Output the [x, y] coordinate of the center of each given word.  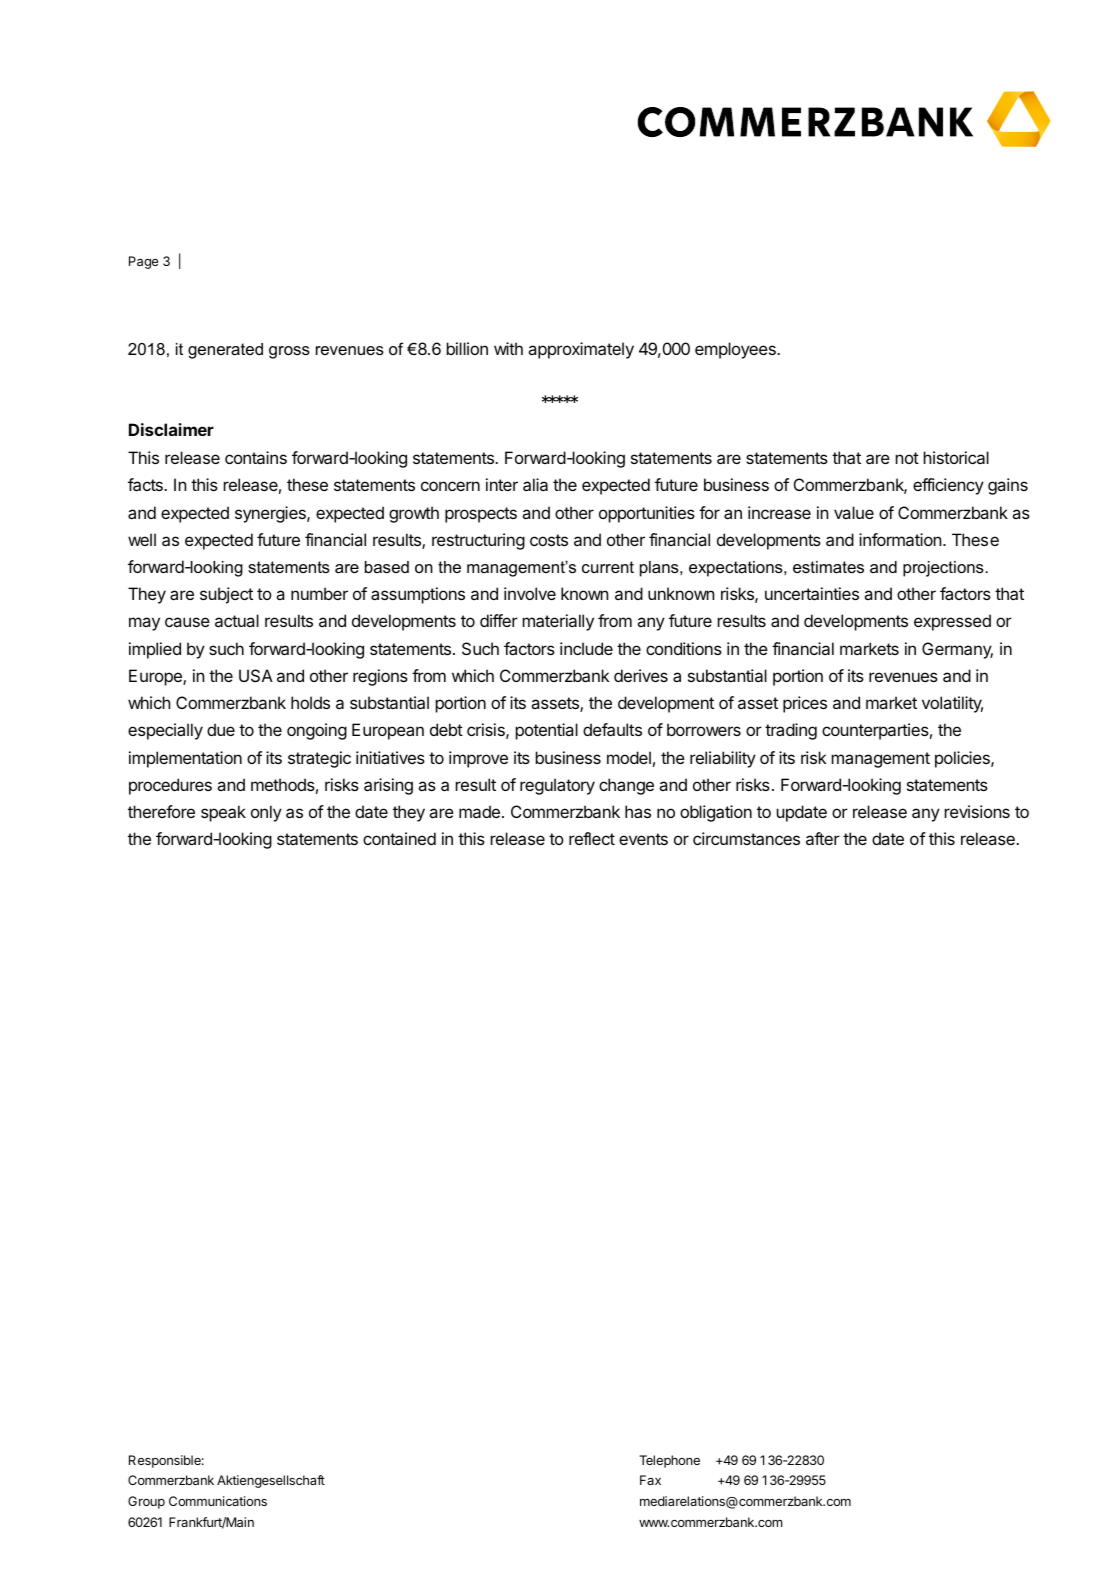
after [823, 838]
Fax [650, 1480]
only [266, 813]
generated [225, 351]
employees [736, 350]
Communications [218, 1501]
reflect [592, 838]
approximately [581, 350]
